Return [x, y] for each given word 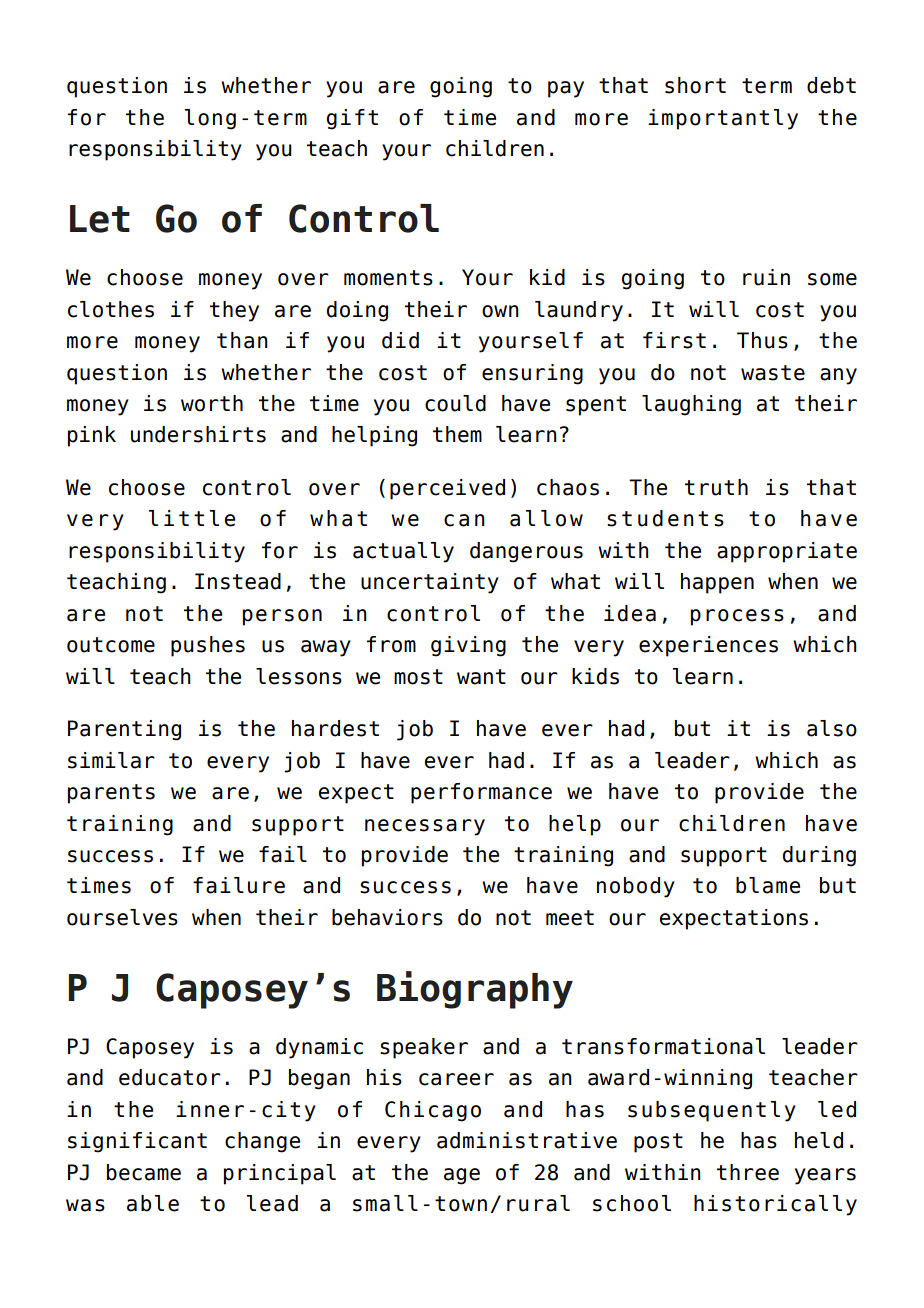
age [462, 1176]
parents [111, 794]
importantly [723, 119]
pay [566, 89]
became [144, 1172]
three [748, 1172]
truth [716, 487]
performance [481, 793]
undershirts [198, 434]
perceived [447, 489]
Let [100, 219]
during [819, 856]
